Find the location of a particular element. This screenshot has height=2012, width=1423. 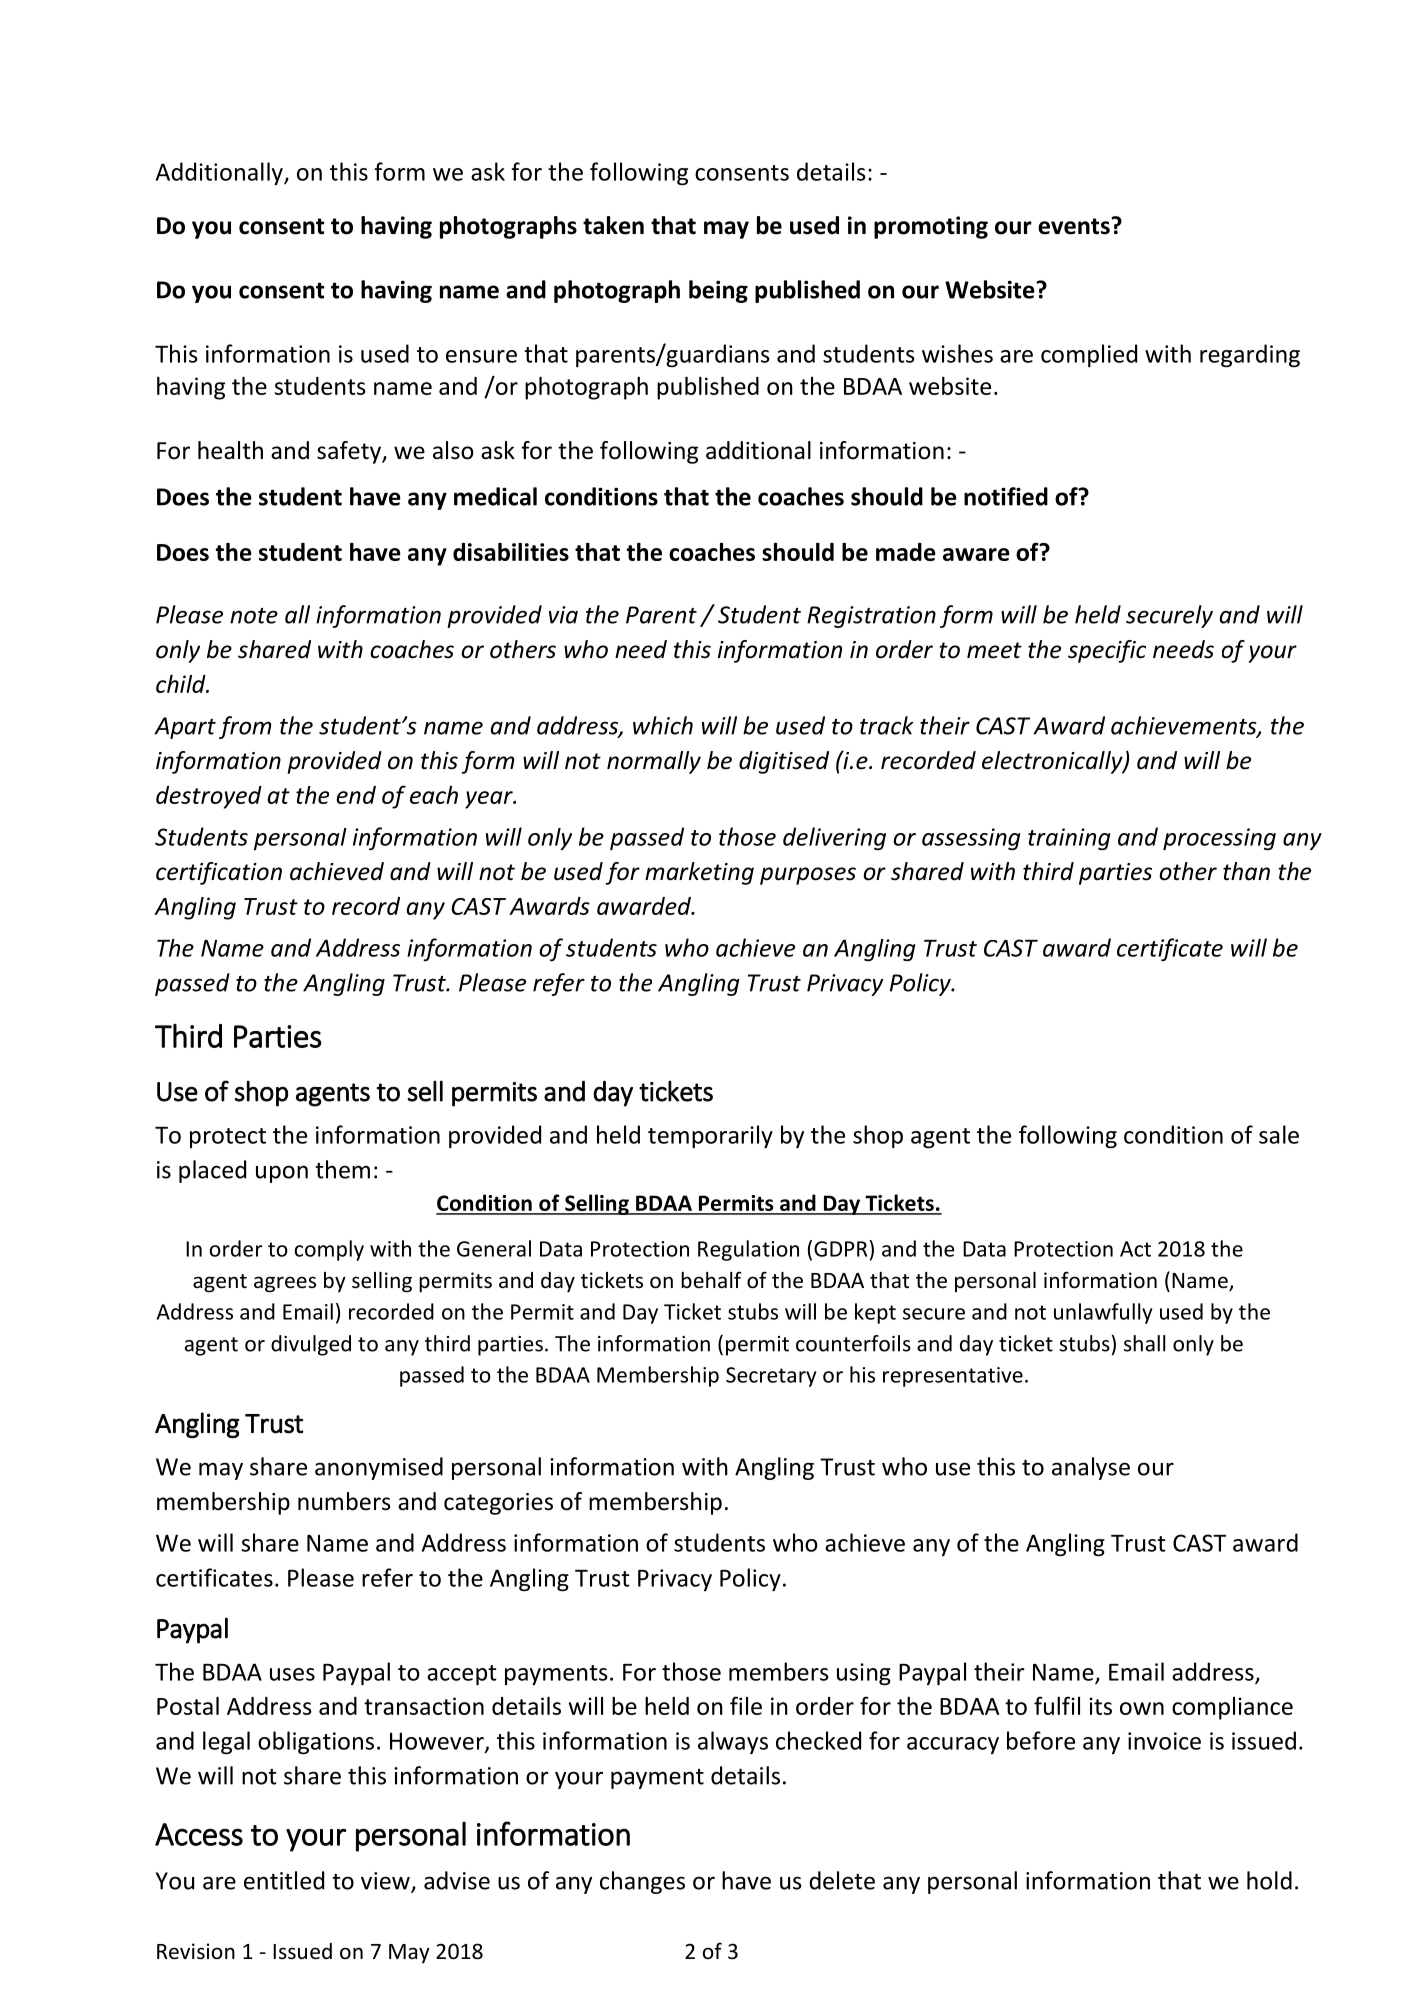

analyse is located at coordinates (1091, 1468).
